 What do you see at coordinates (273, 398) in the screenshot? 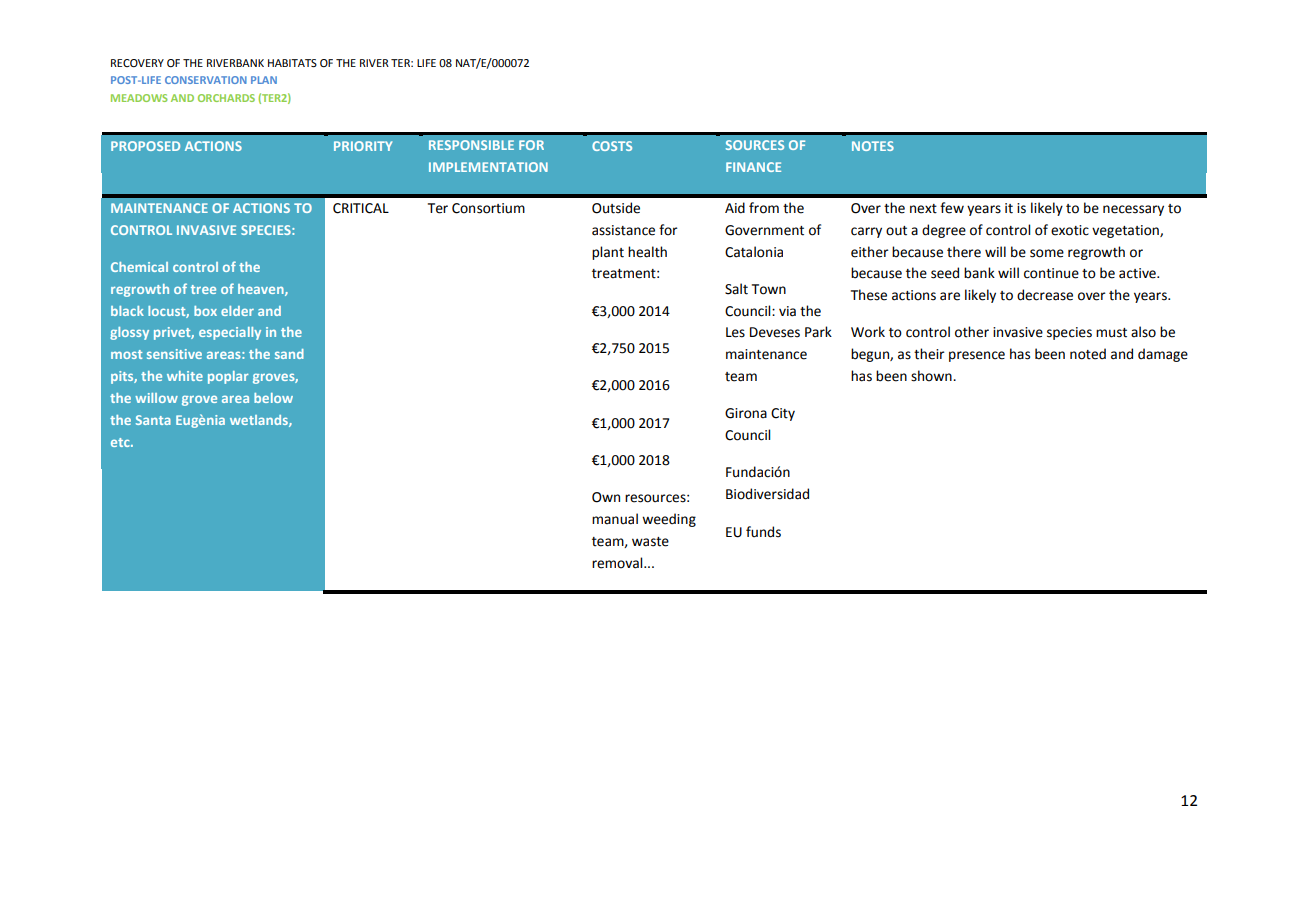
I see `below` at bounding box center [273, 398].
